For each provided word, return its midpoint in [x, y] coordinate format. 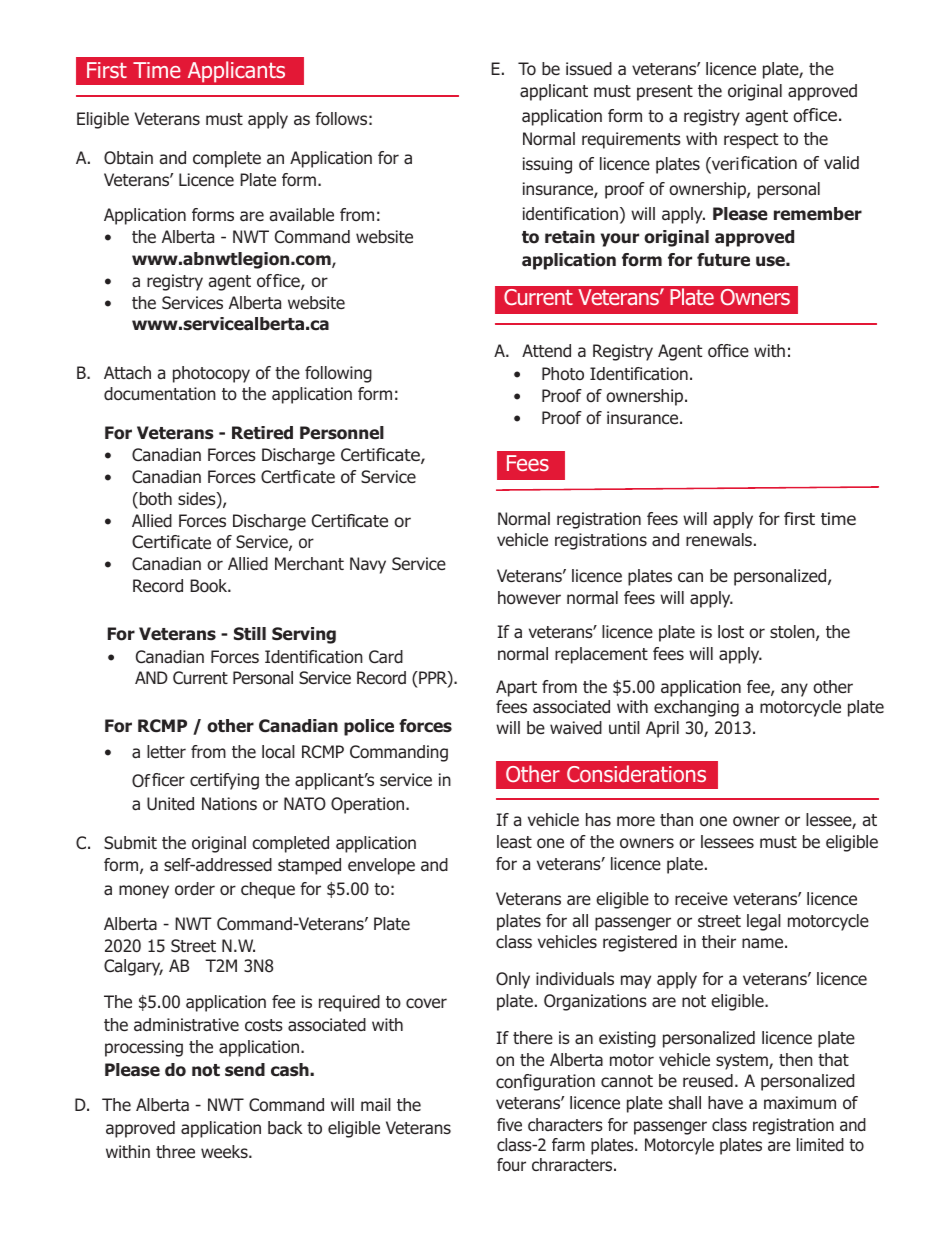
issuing [547, 165]
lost [731, 631]
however [529, 598]
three [175, 1151]
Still [250, 633]
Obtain [128, 158]
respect [751, 141]
